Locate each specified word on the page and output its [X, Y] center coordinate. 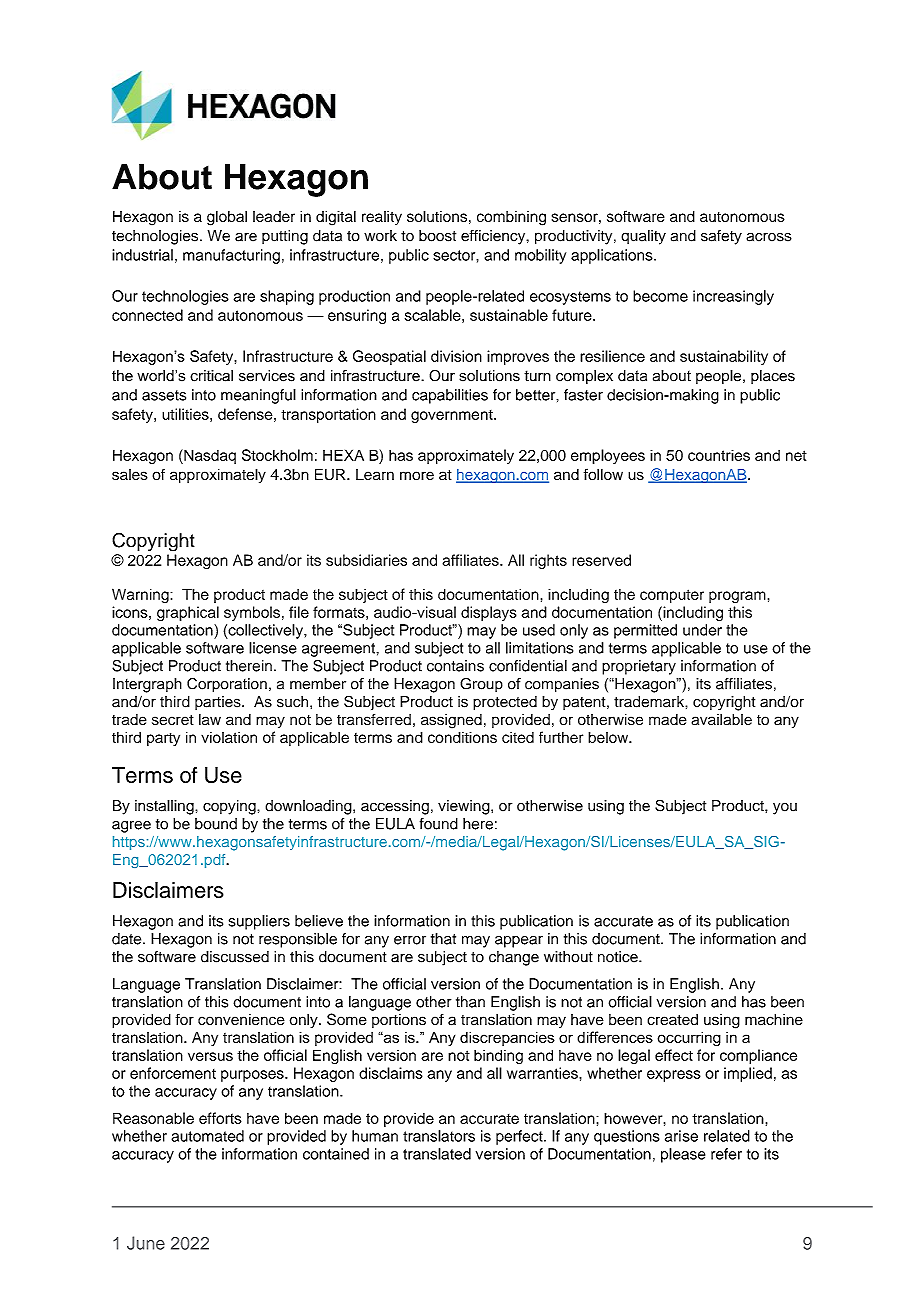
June [146, 1243]
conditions [462, 737]
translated [437, 1154]
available [721, 719]
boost [437, 236]
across [769, 237]
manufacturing [231, 256]
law [210, 719]
